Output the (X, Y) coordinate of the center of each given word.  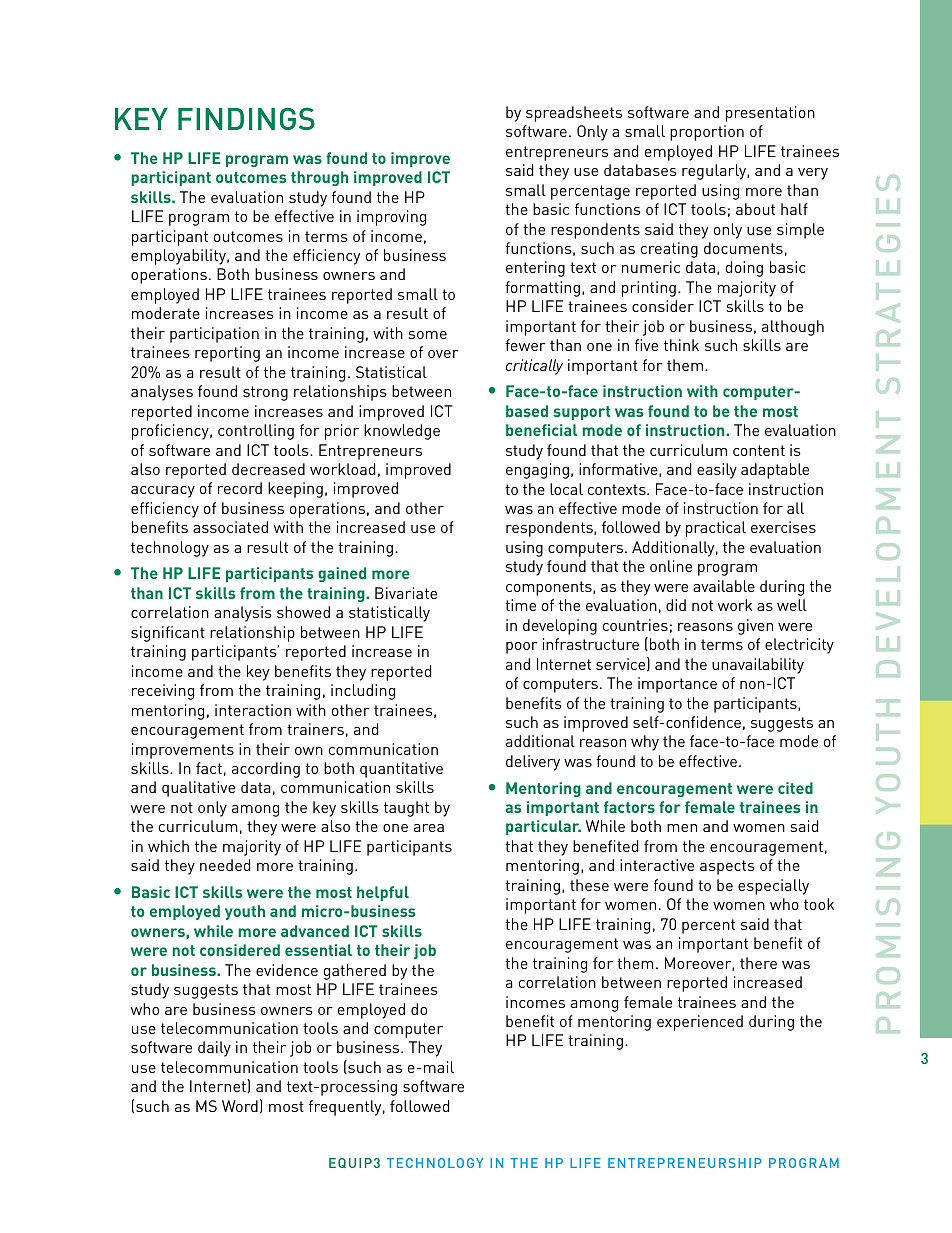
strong (265, 393)
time (520, 605)
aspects (727, 867)
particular (543, 827)
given (755, 627)
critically (534, 367)
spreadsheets (574, 114)
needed (225, 865)
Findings (246, 118)
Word (240, 1106)
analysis (243, 614)
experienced (700, 1023)
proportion (707, 133)
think (681, 345)
